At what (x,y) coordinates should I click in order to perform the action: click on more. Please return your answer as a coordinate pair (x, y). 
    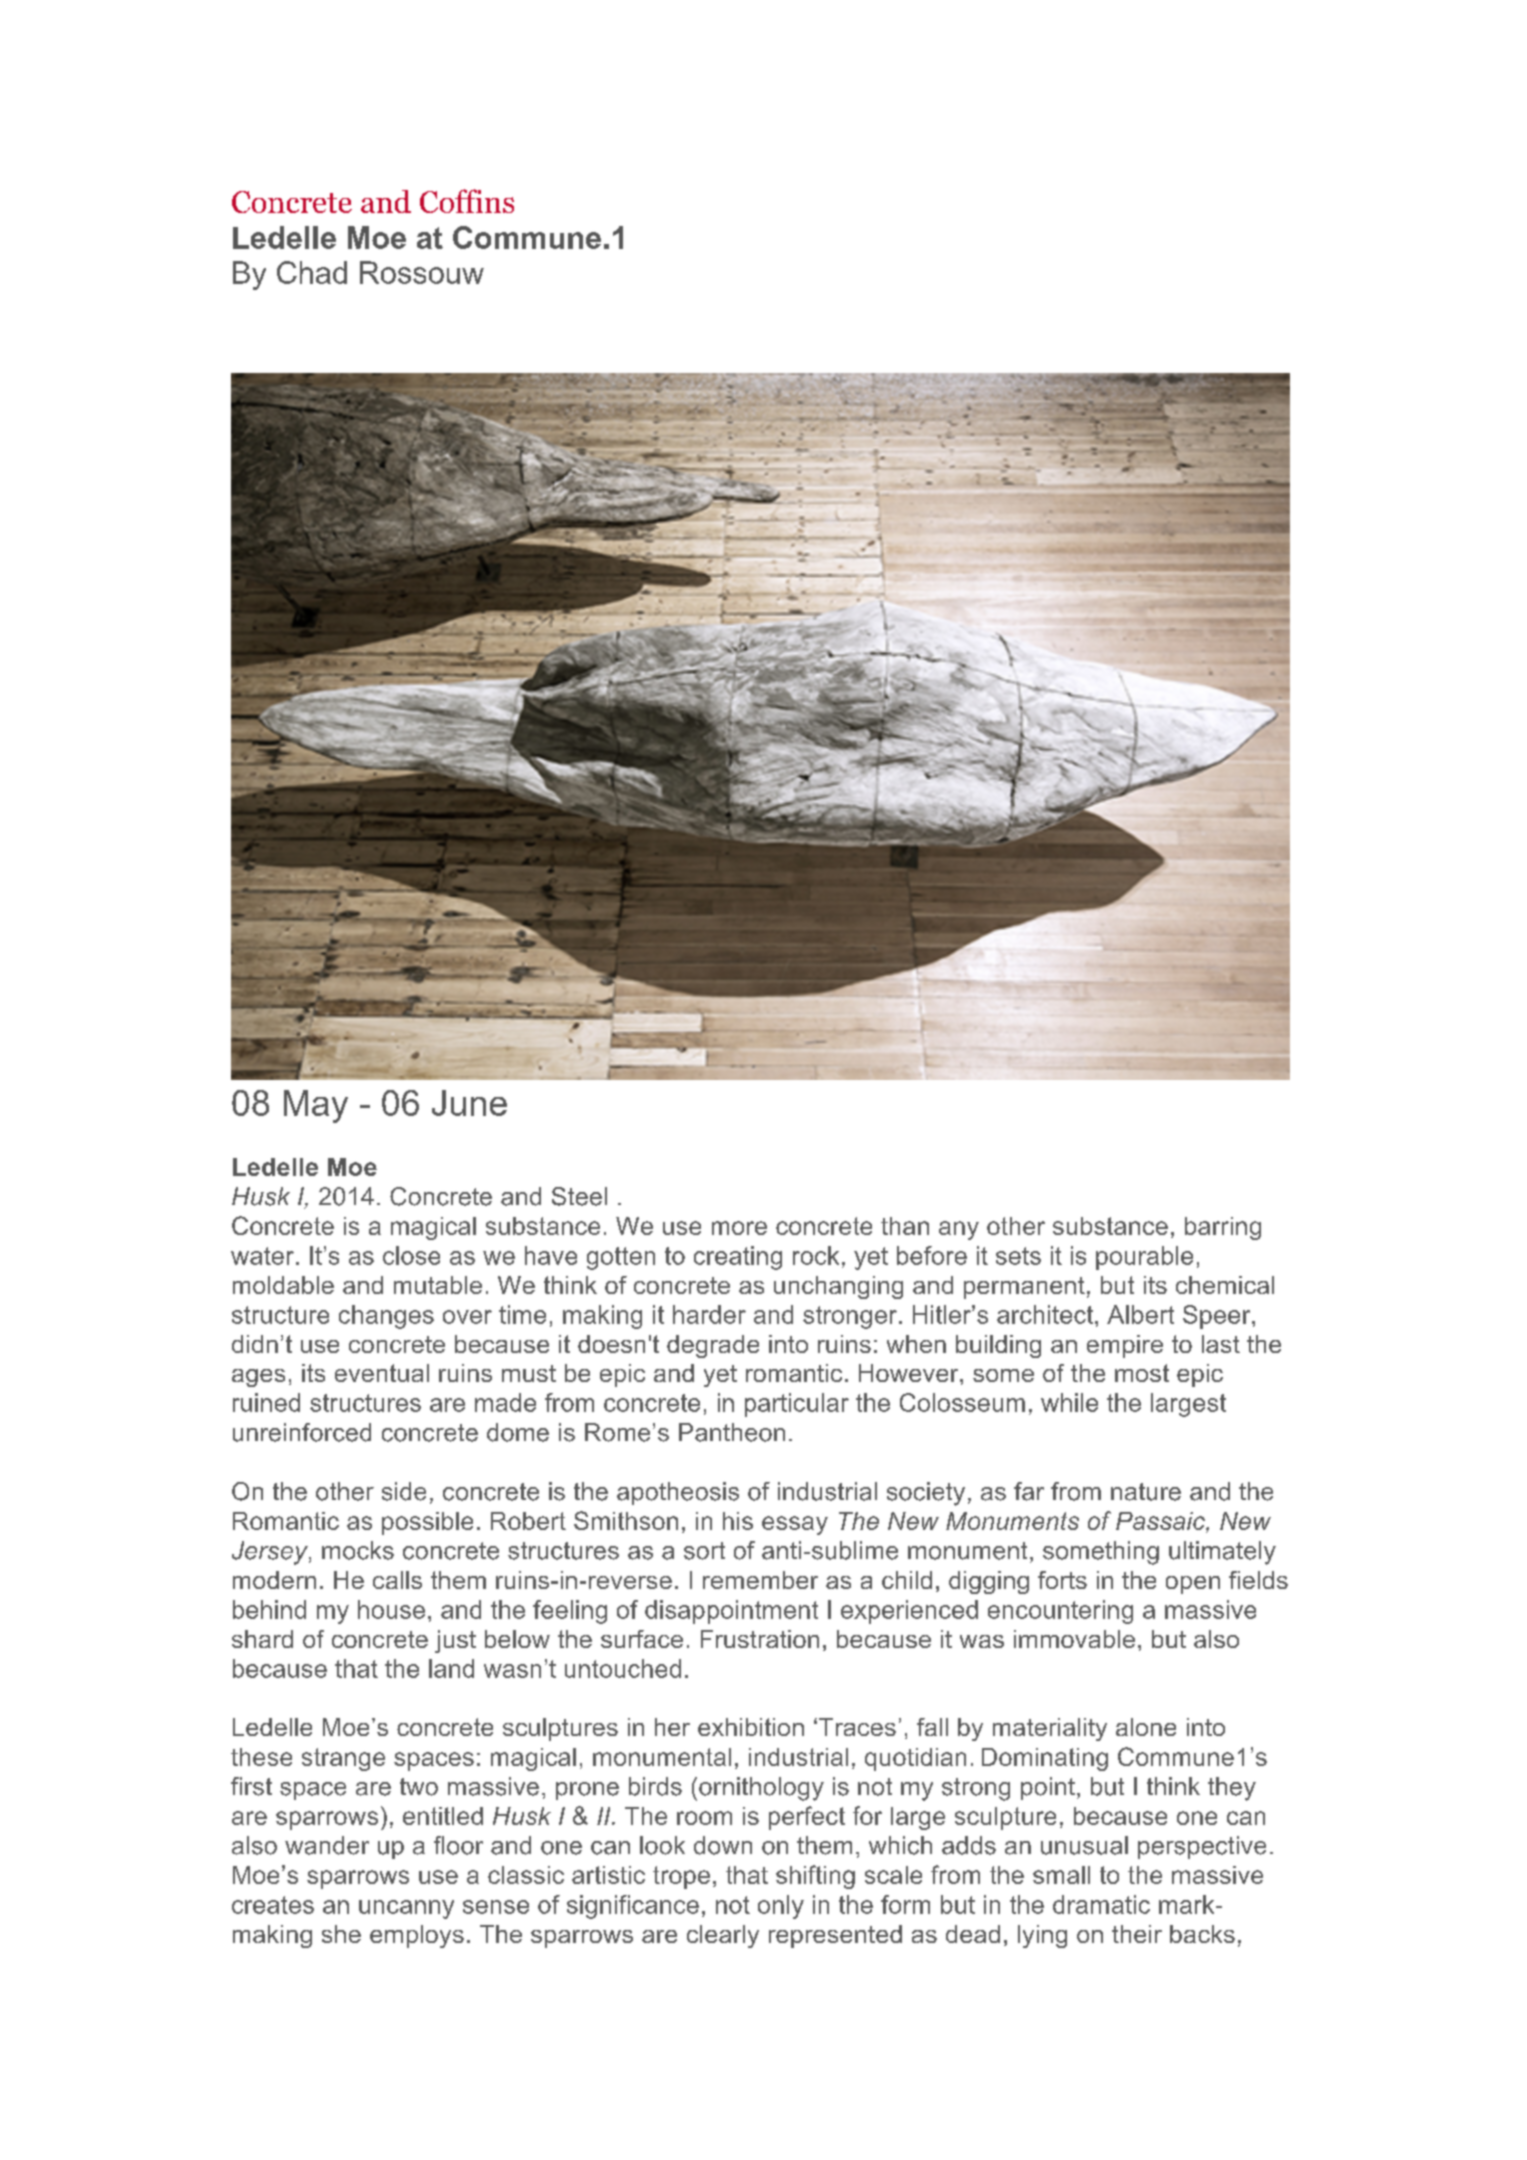
    Looking at the image, I should click on (739, 1228).
